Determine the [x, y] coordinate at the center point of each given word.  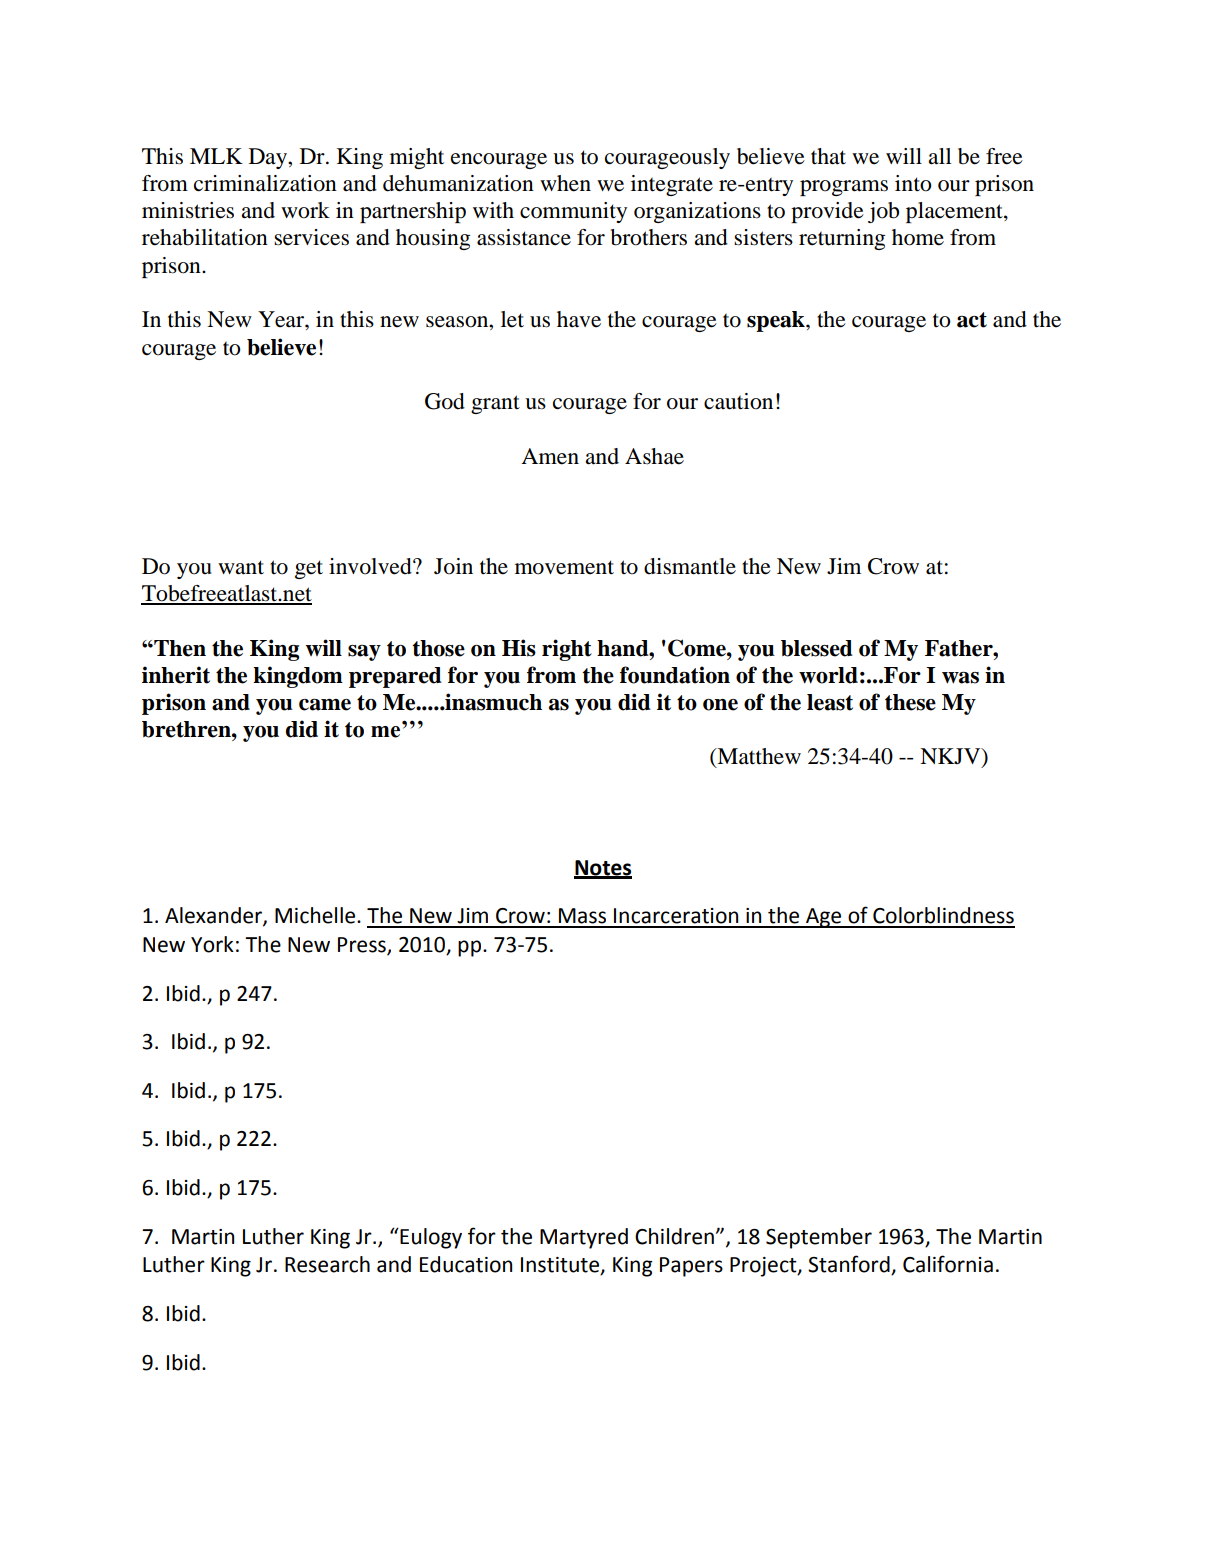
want [241, 567]
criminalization [265, 183]
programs [844, 188]
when [565, 183]
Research [327, 1264]
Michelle [315, 915]
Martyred [584, 1238]
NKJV [951, 757]
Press [363, 946]
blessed [817, 648]
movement [564, 567]
